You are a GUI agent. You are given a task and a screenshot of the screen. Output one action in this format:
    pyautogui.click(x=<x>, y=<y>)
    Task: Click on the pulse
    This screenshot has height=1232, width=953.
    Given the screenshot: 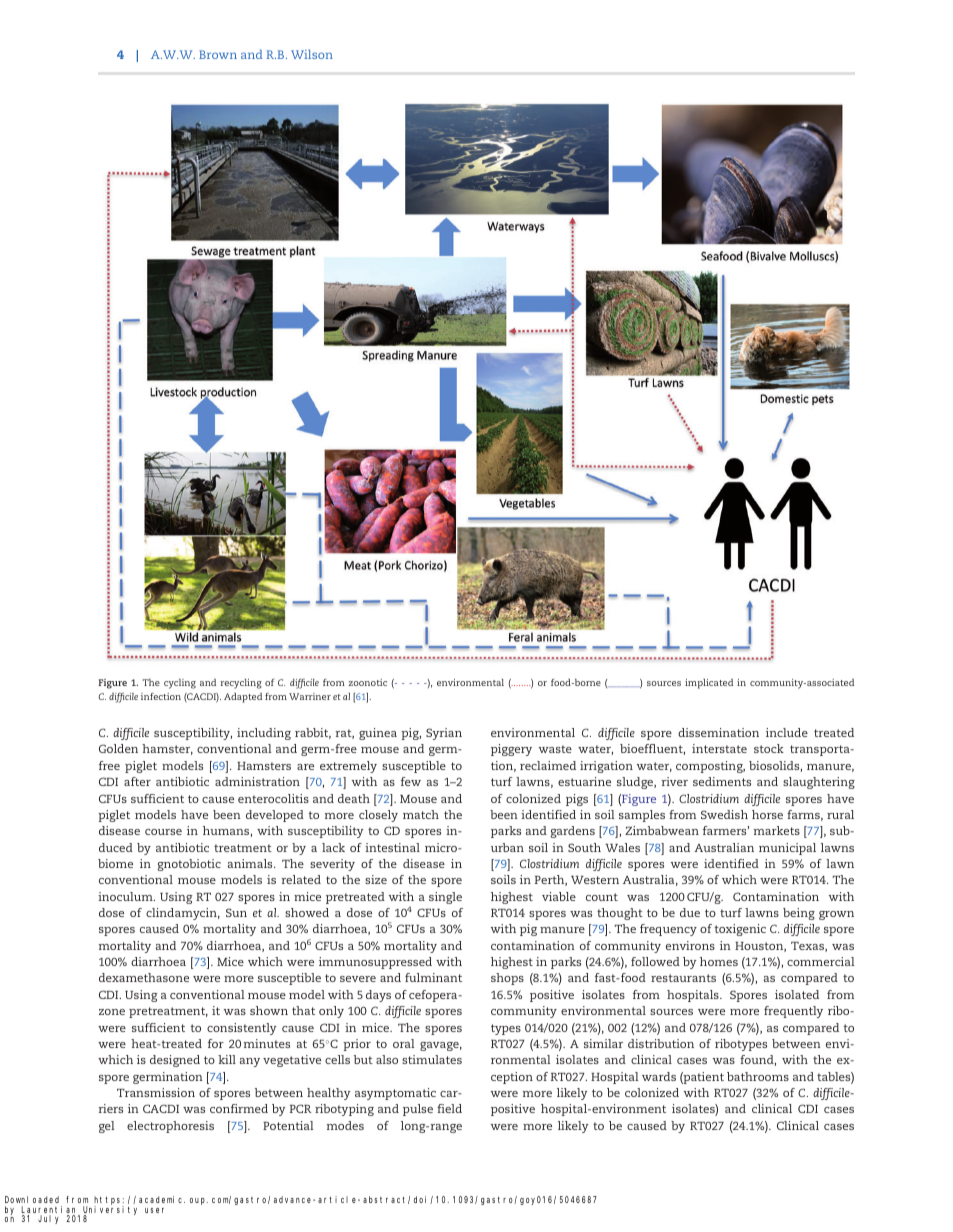 What is the action you would take?
    pyautogui.click(x=418, y=1110)
